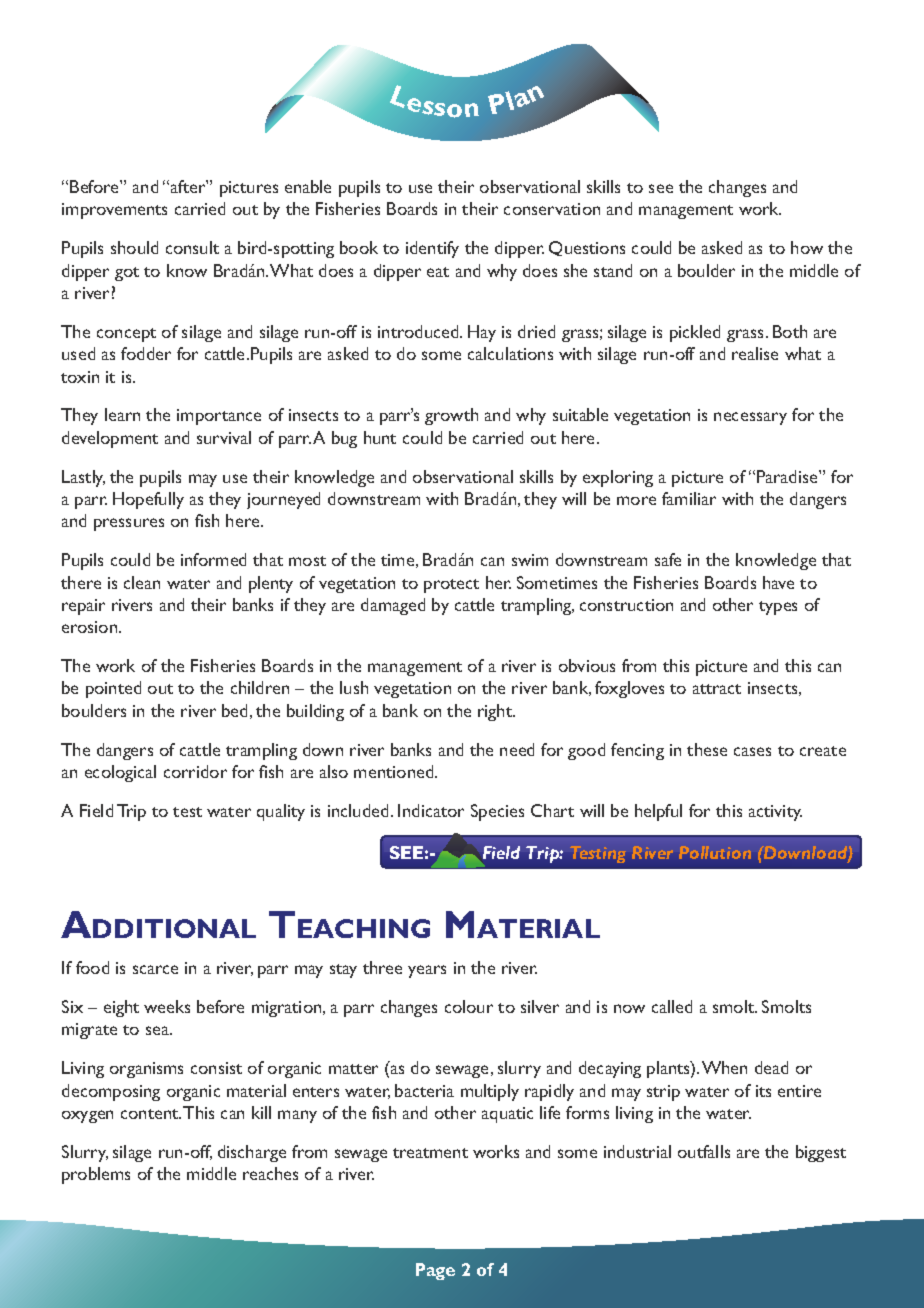  What do you see at coordinates (134, 247) in the page?
I see `should` at bounding box center [134, 247].
